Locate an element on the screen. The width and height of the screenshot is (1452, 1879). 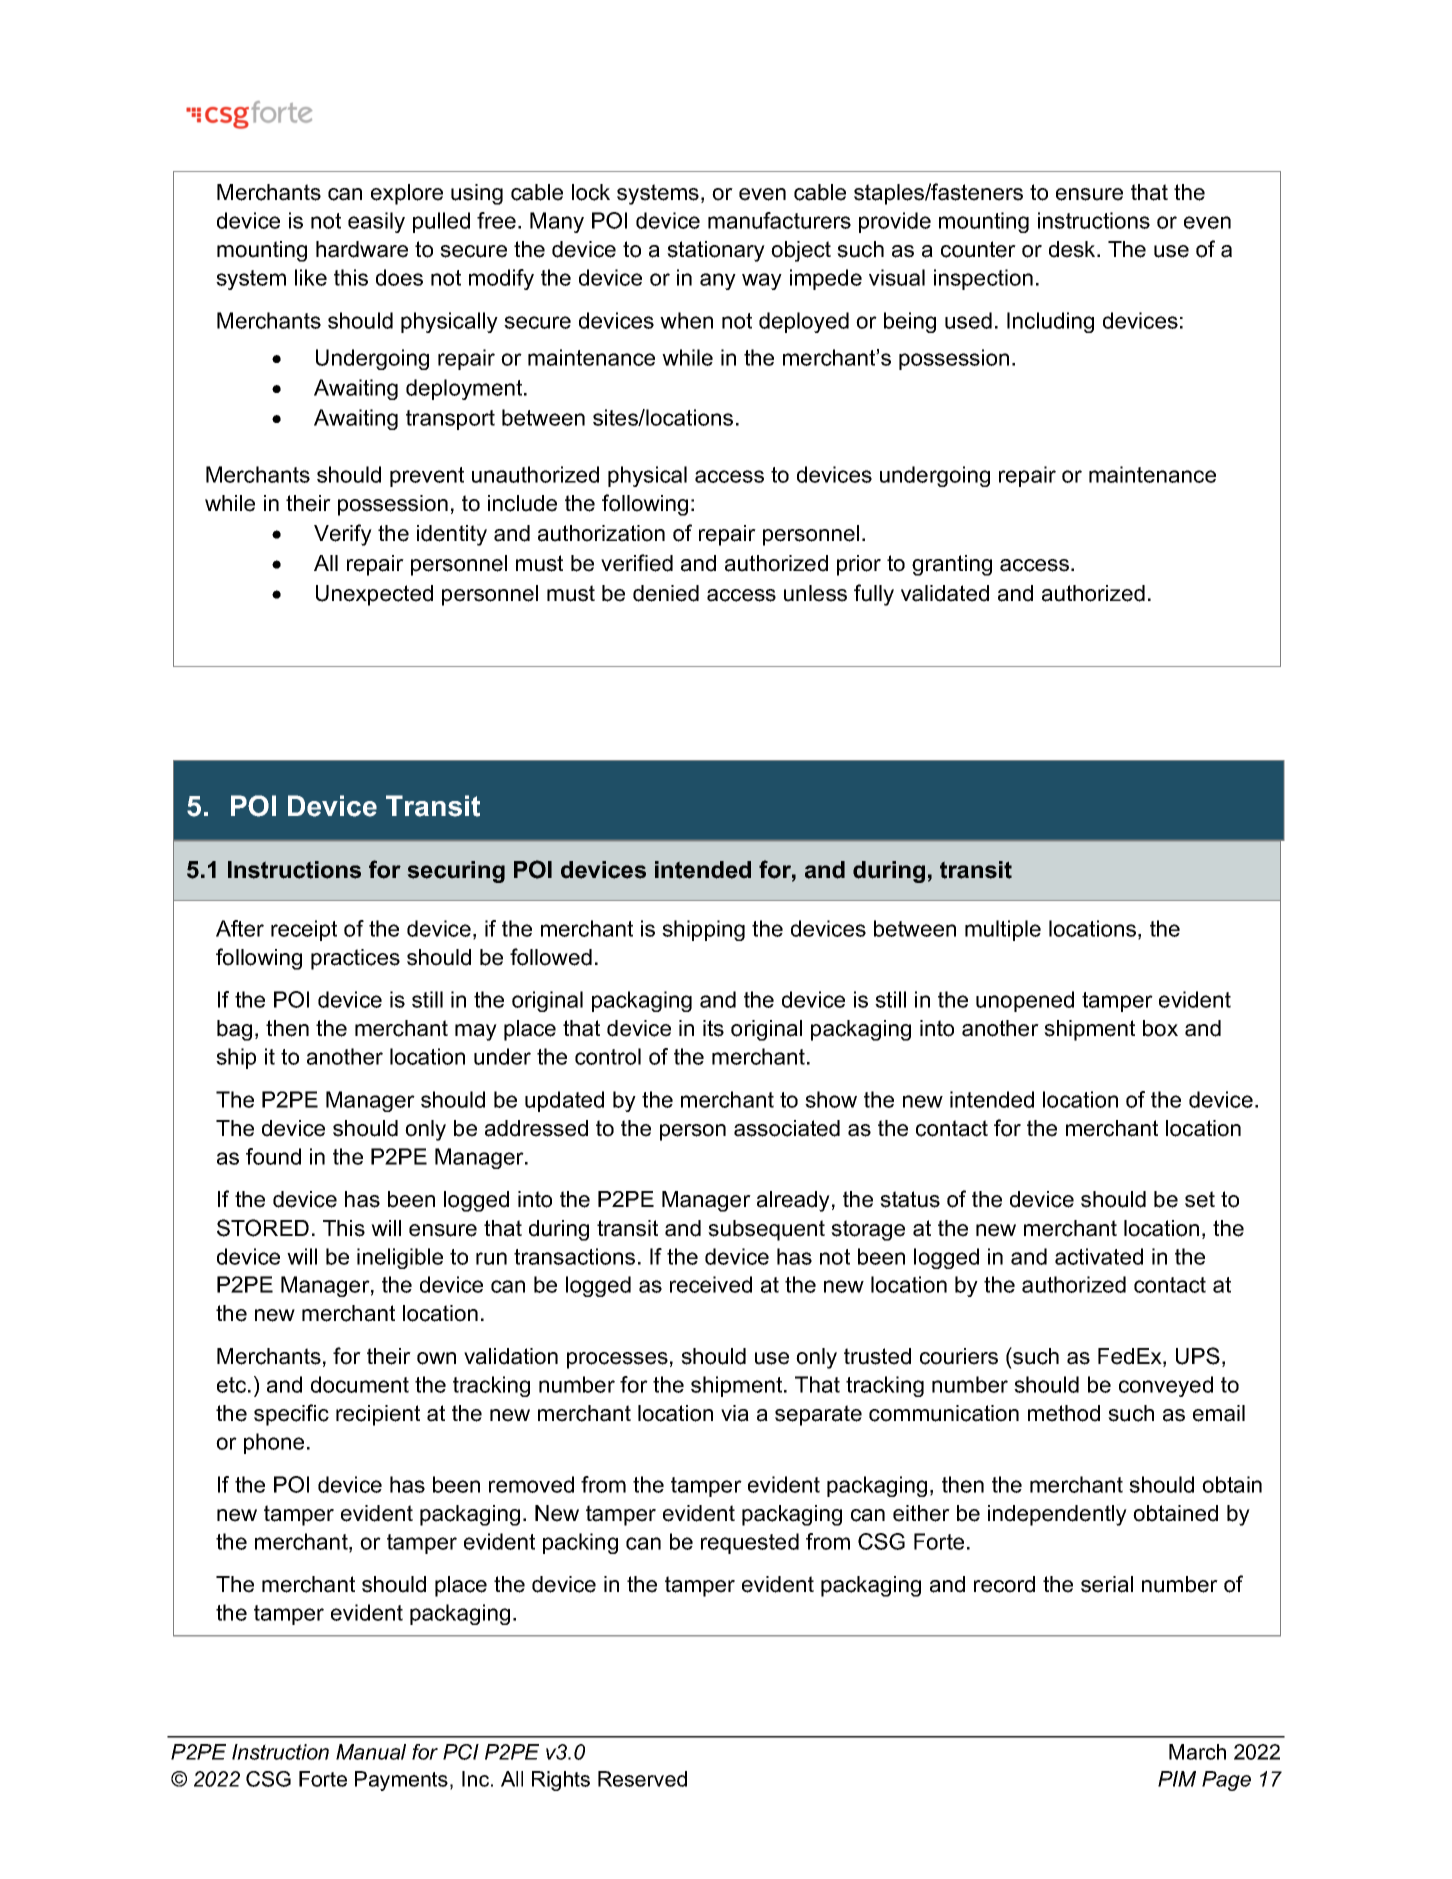
box is located at coordinates (1160, 1028).
